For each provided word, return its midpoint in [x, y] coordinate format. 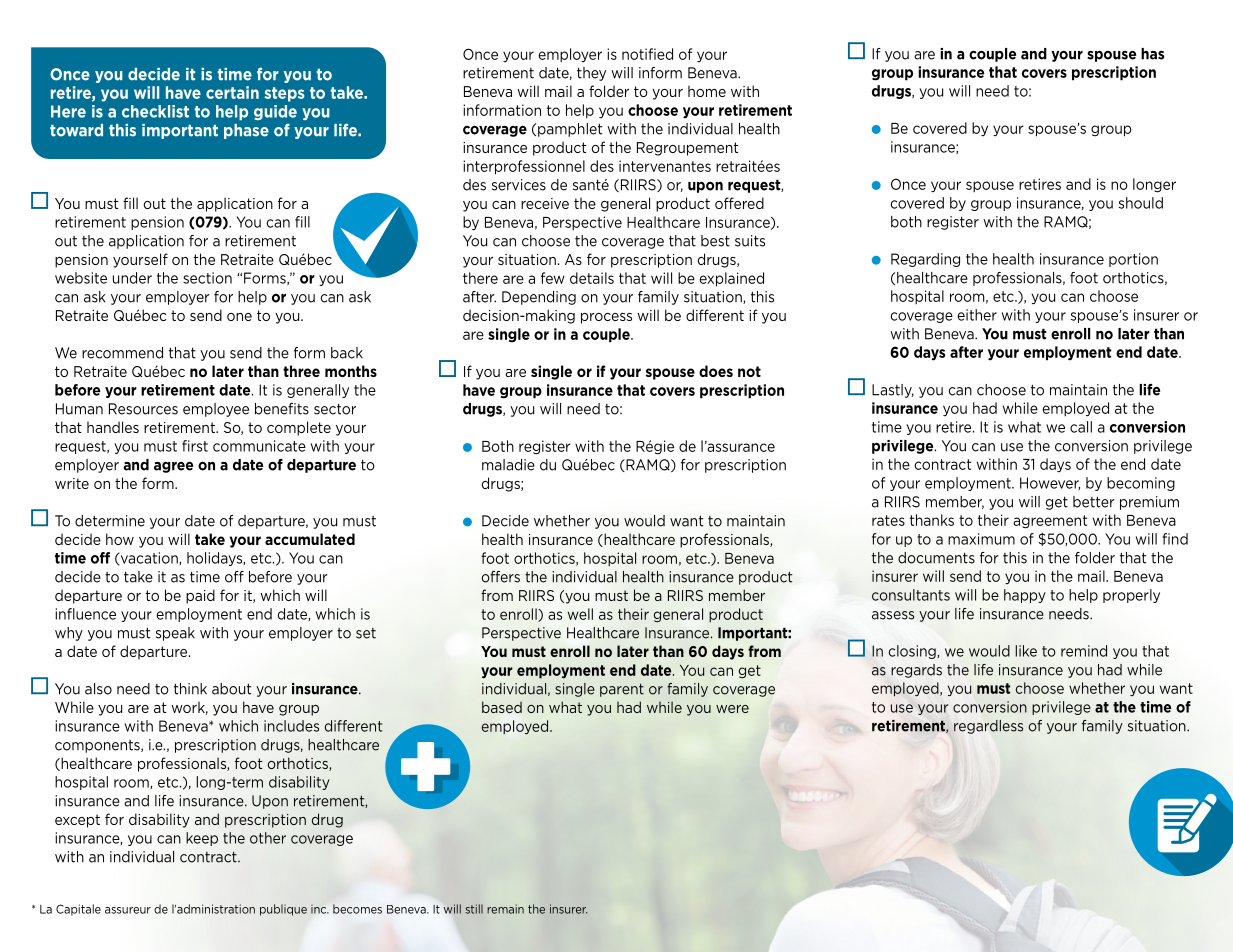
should [1141, 203]
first [195, 446]
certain [232, 92]
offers [500, 577]
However [1050, 483]
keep [202, 839]
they [591, 74]
